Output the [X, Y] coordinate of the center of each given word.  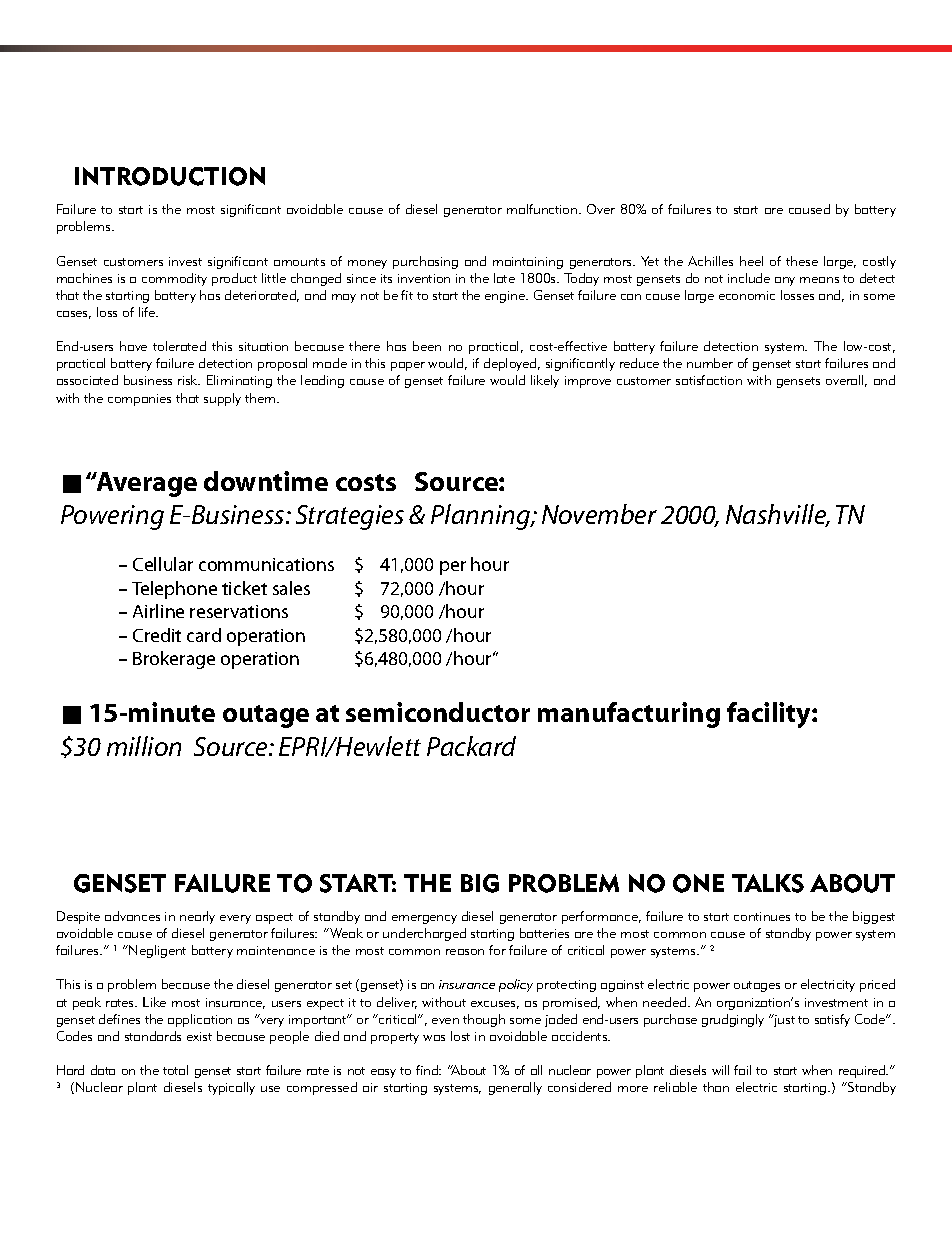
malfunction [543, 209]
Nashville [777, 515]
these [802, 261]
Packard [471, 746]
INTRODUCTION [170, 176]
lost [460, 1036]
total [175, 1070]
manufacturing [629, 715]
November [599, 514]
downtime [266, 481]
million [144, 746]
